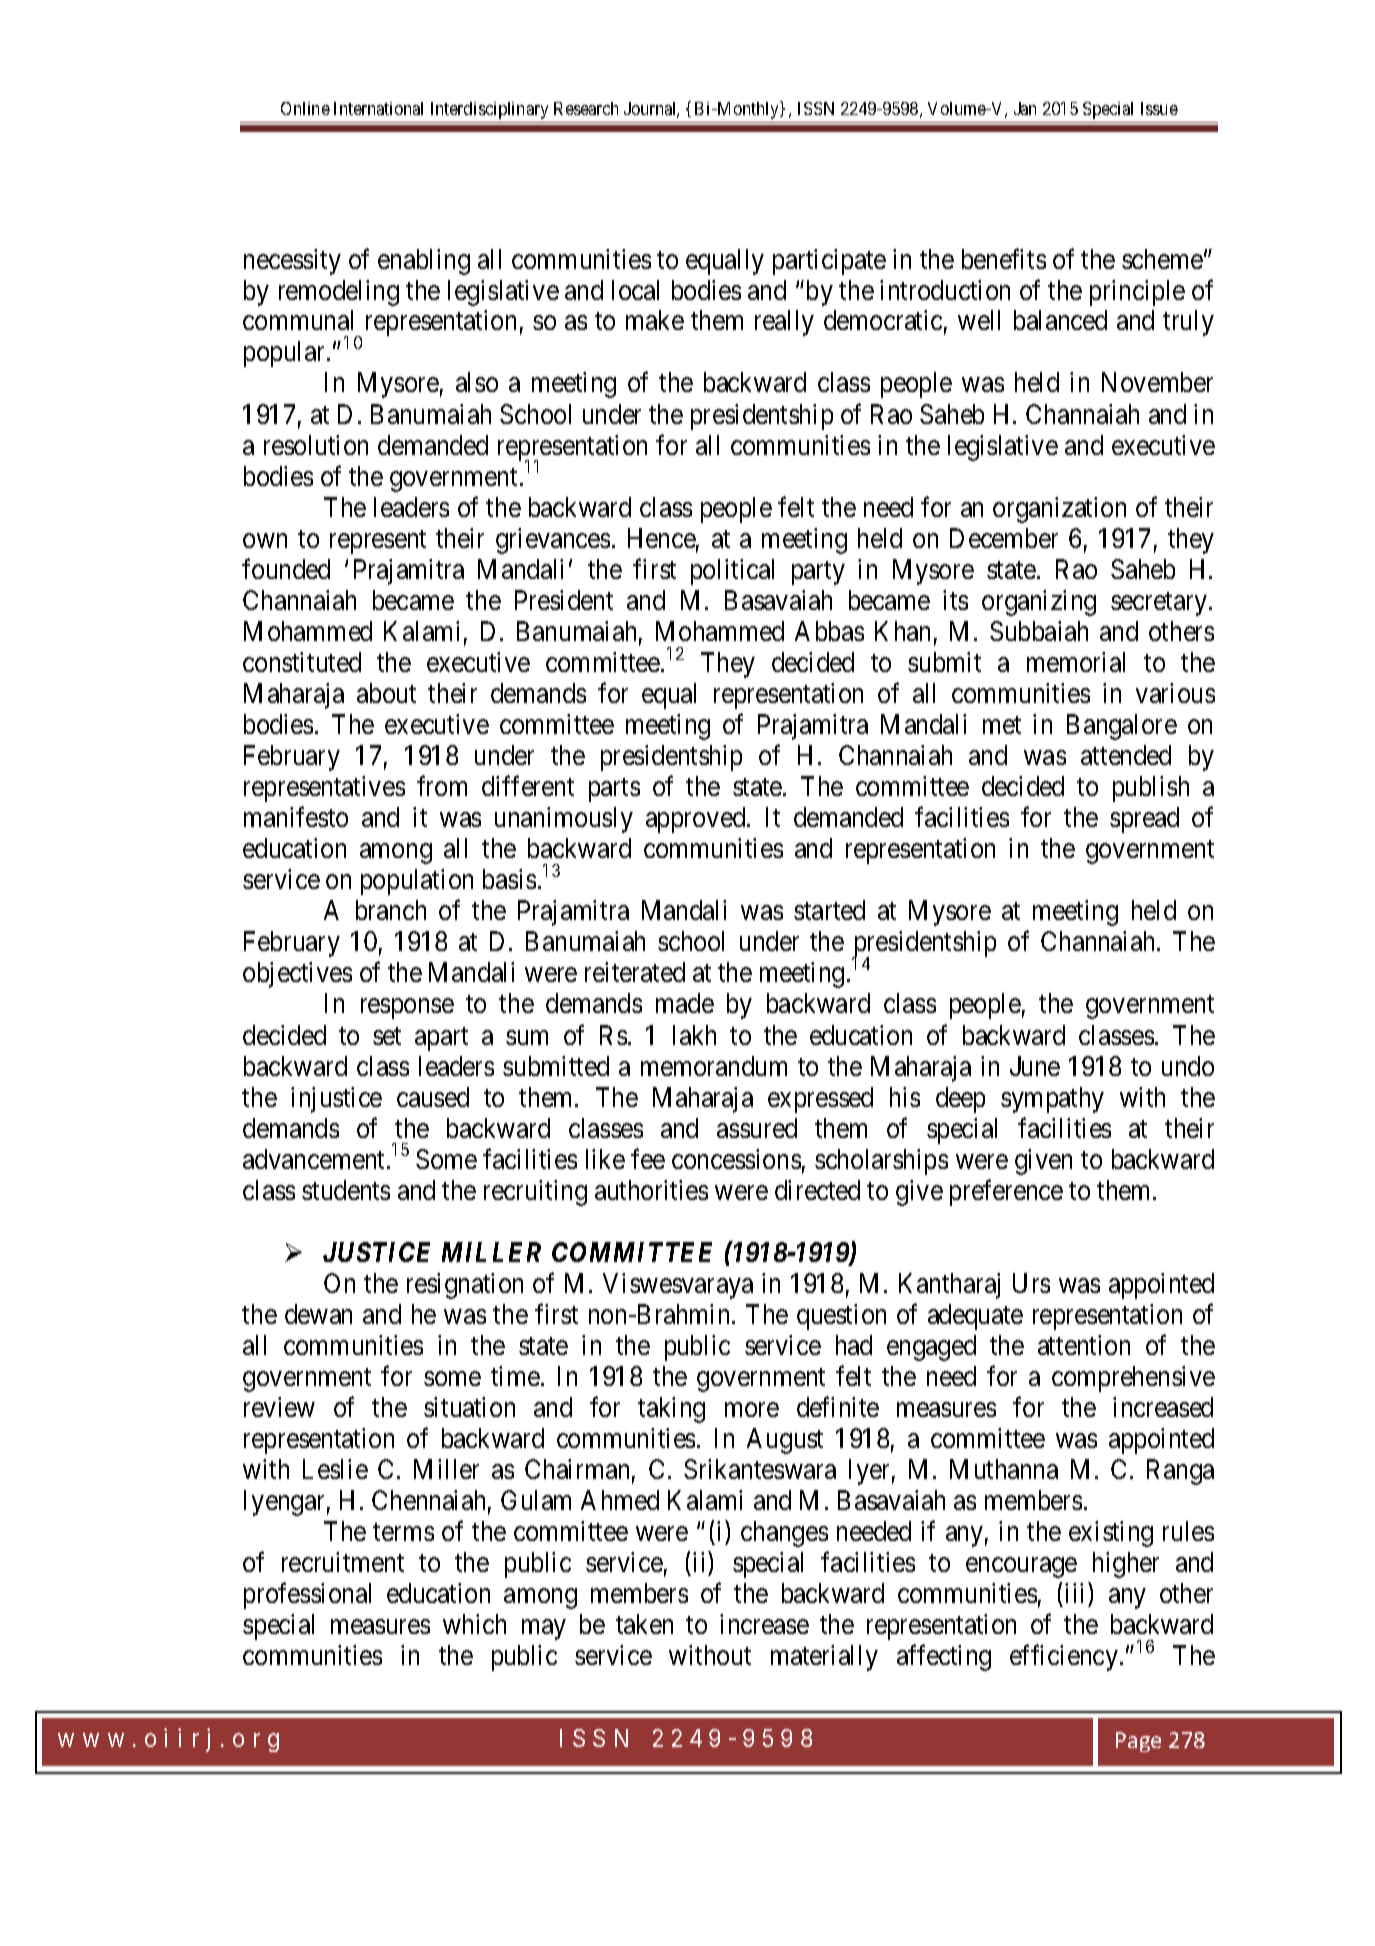  Describe the element at coordinates (736, 1159) in the screenshot. I see `concessions` at that location.
